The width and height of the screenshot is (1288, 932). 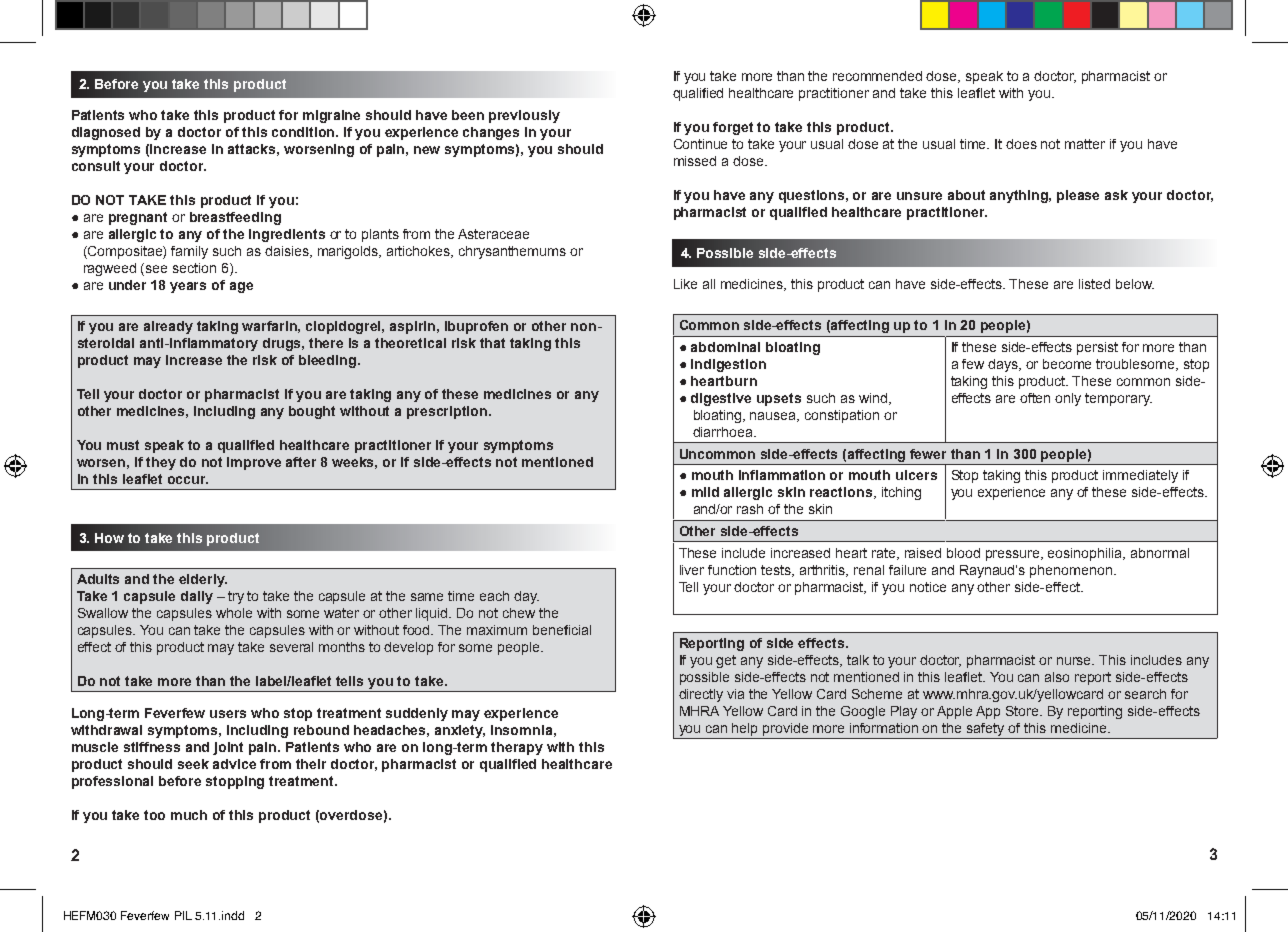 What do you see at coordinates (692, 570) in the screenshot?
I see `liver` at bounding box center [692, 570].
